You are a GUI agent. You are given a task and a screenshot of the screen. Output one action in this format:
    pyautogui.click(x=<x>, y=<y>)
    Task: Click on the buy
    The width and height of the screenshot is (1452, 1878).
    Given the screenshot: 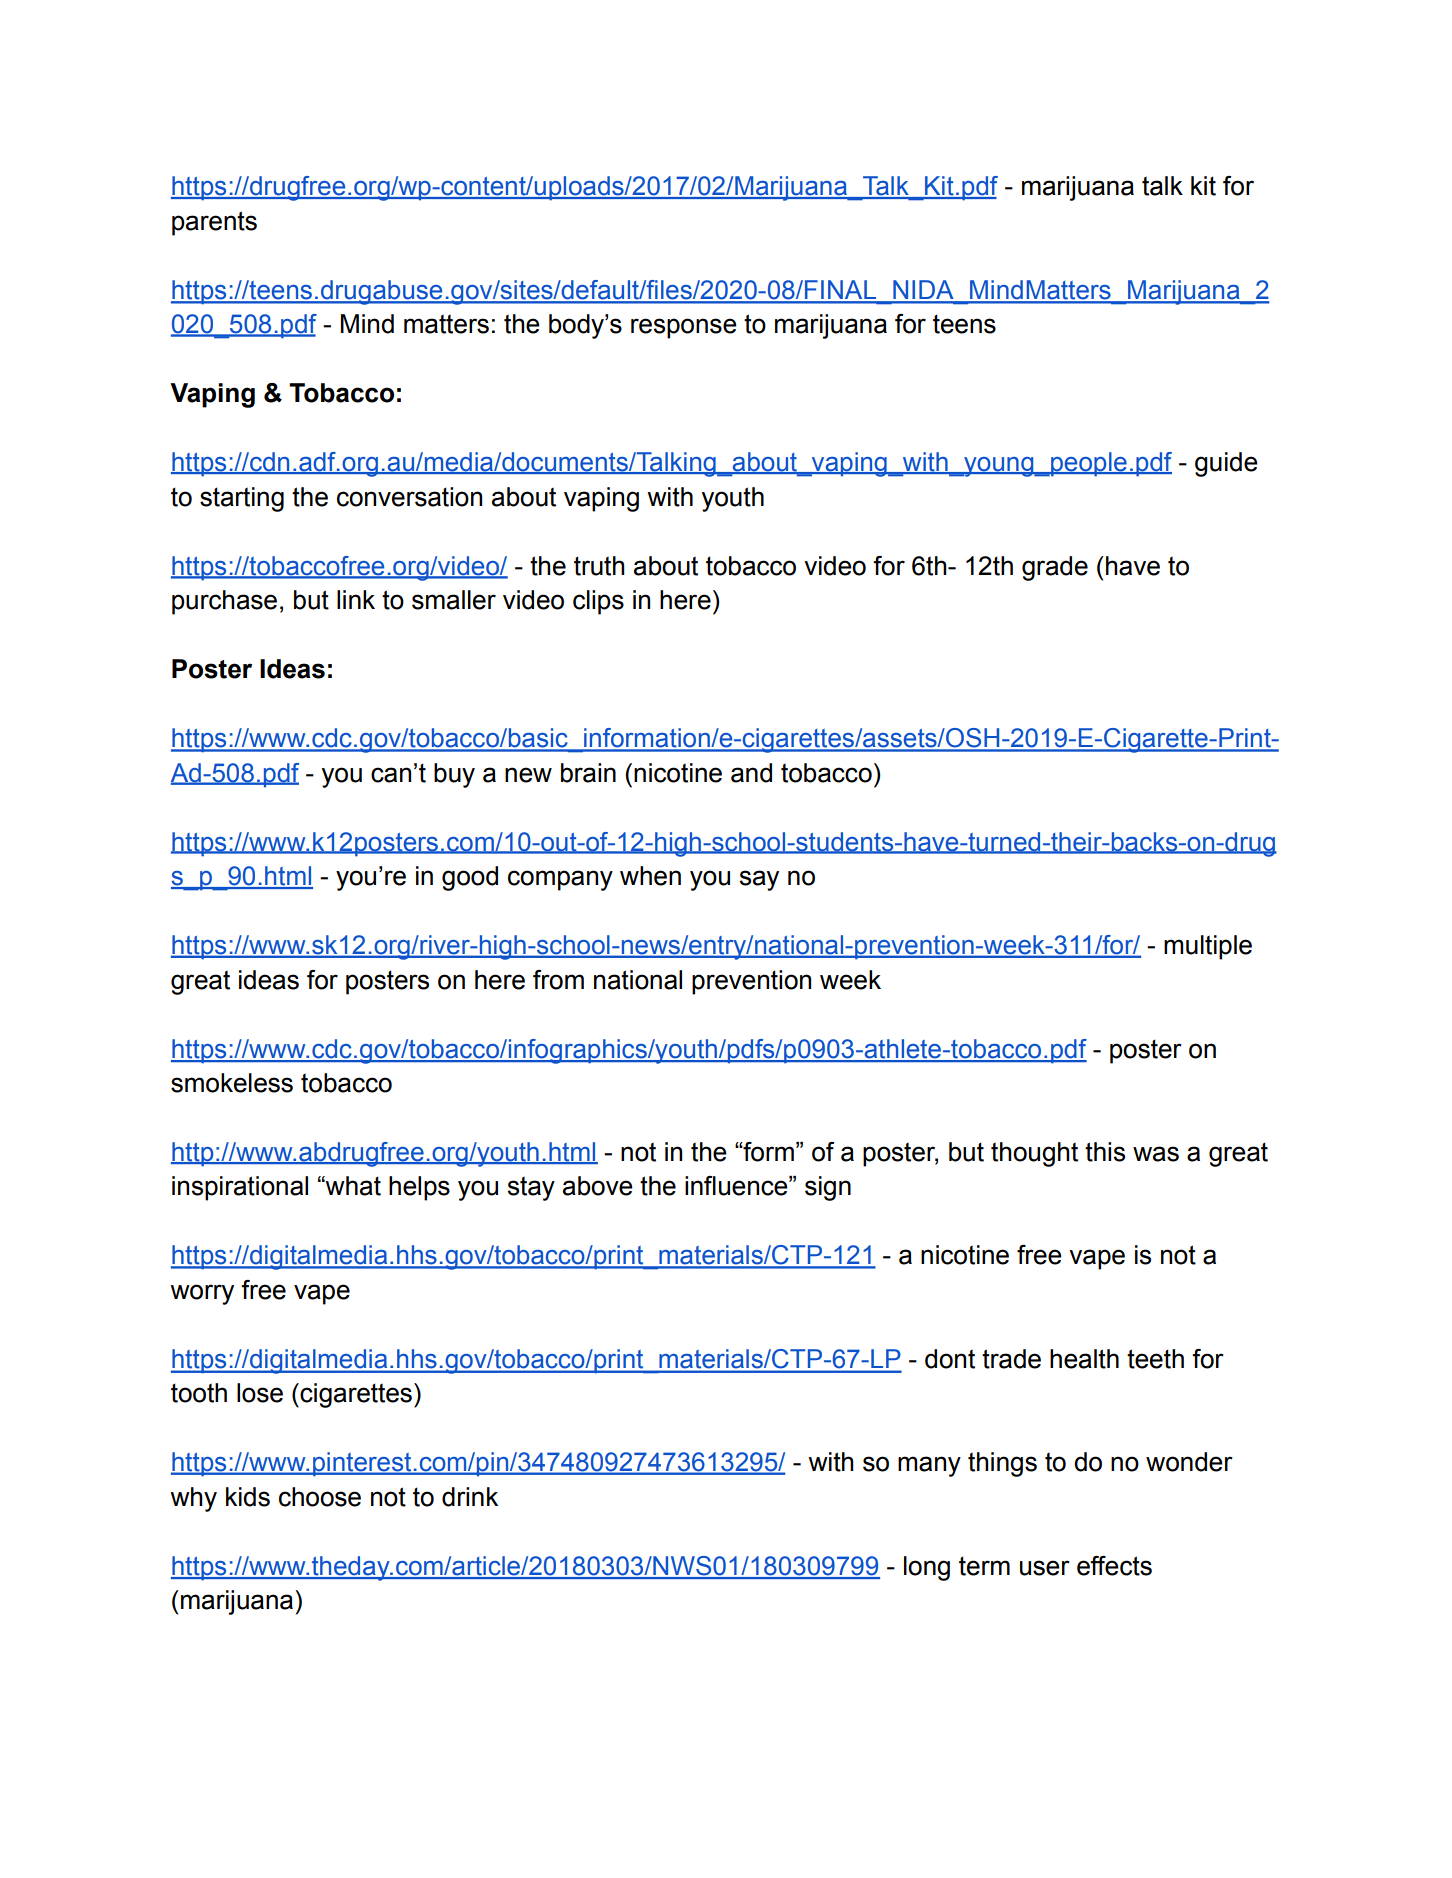 What is the action you would take?
    pyautogui.click(x=454, y=775)
